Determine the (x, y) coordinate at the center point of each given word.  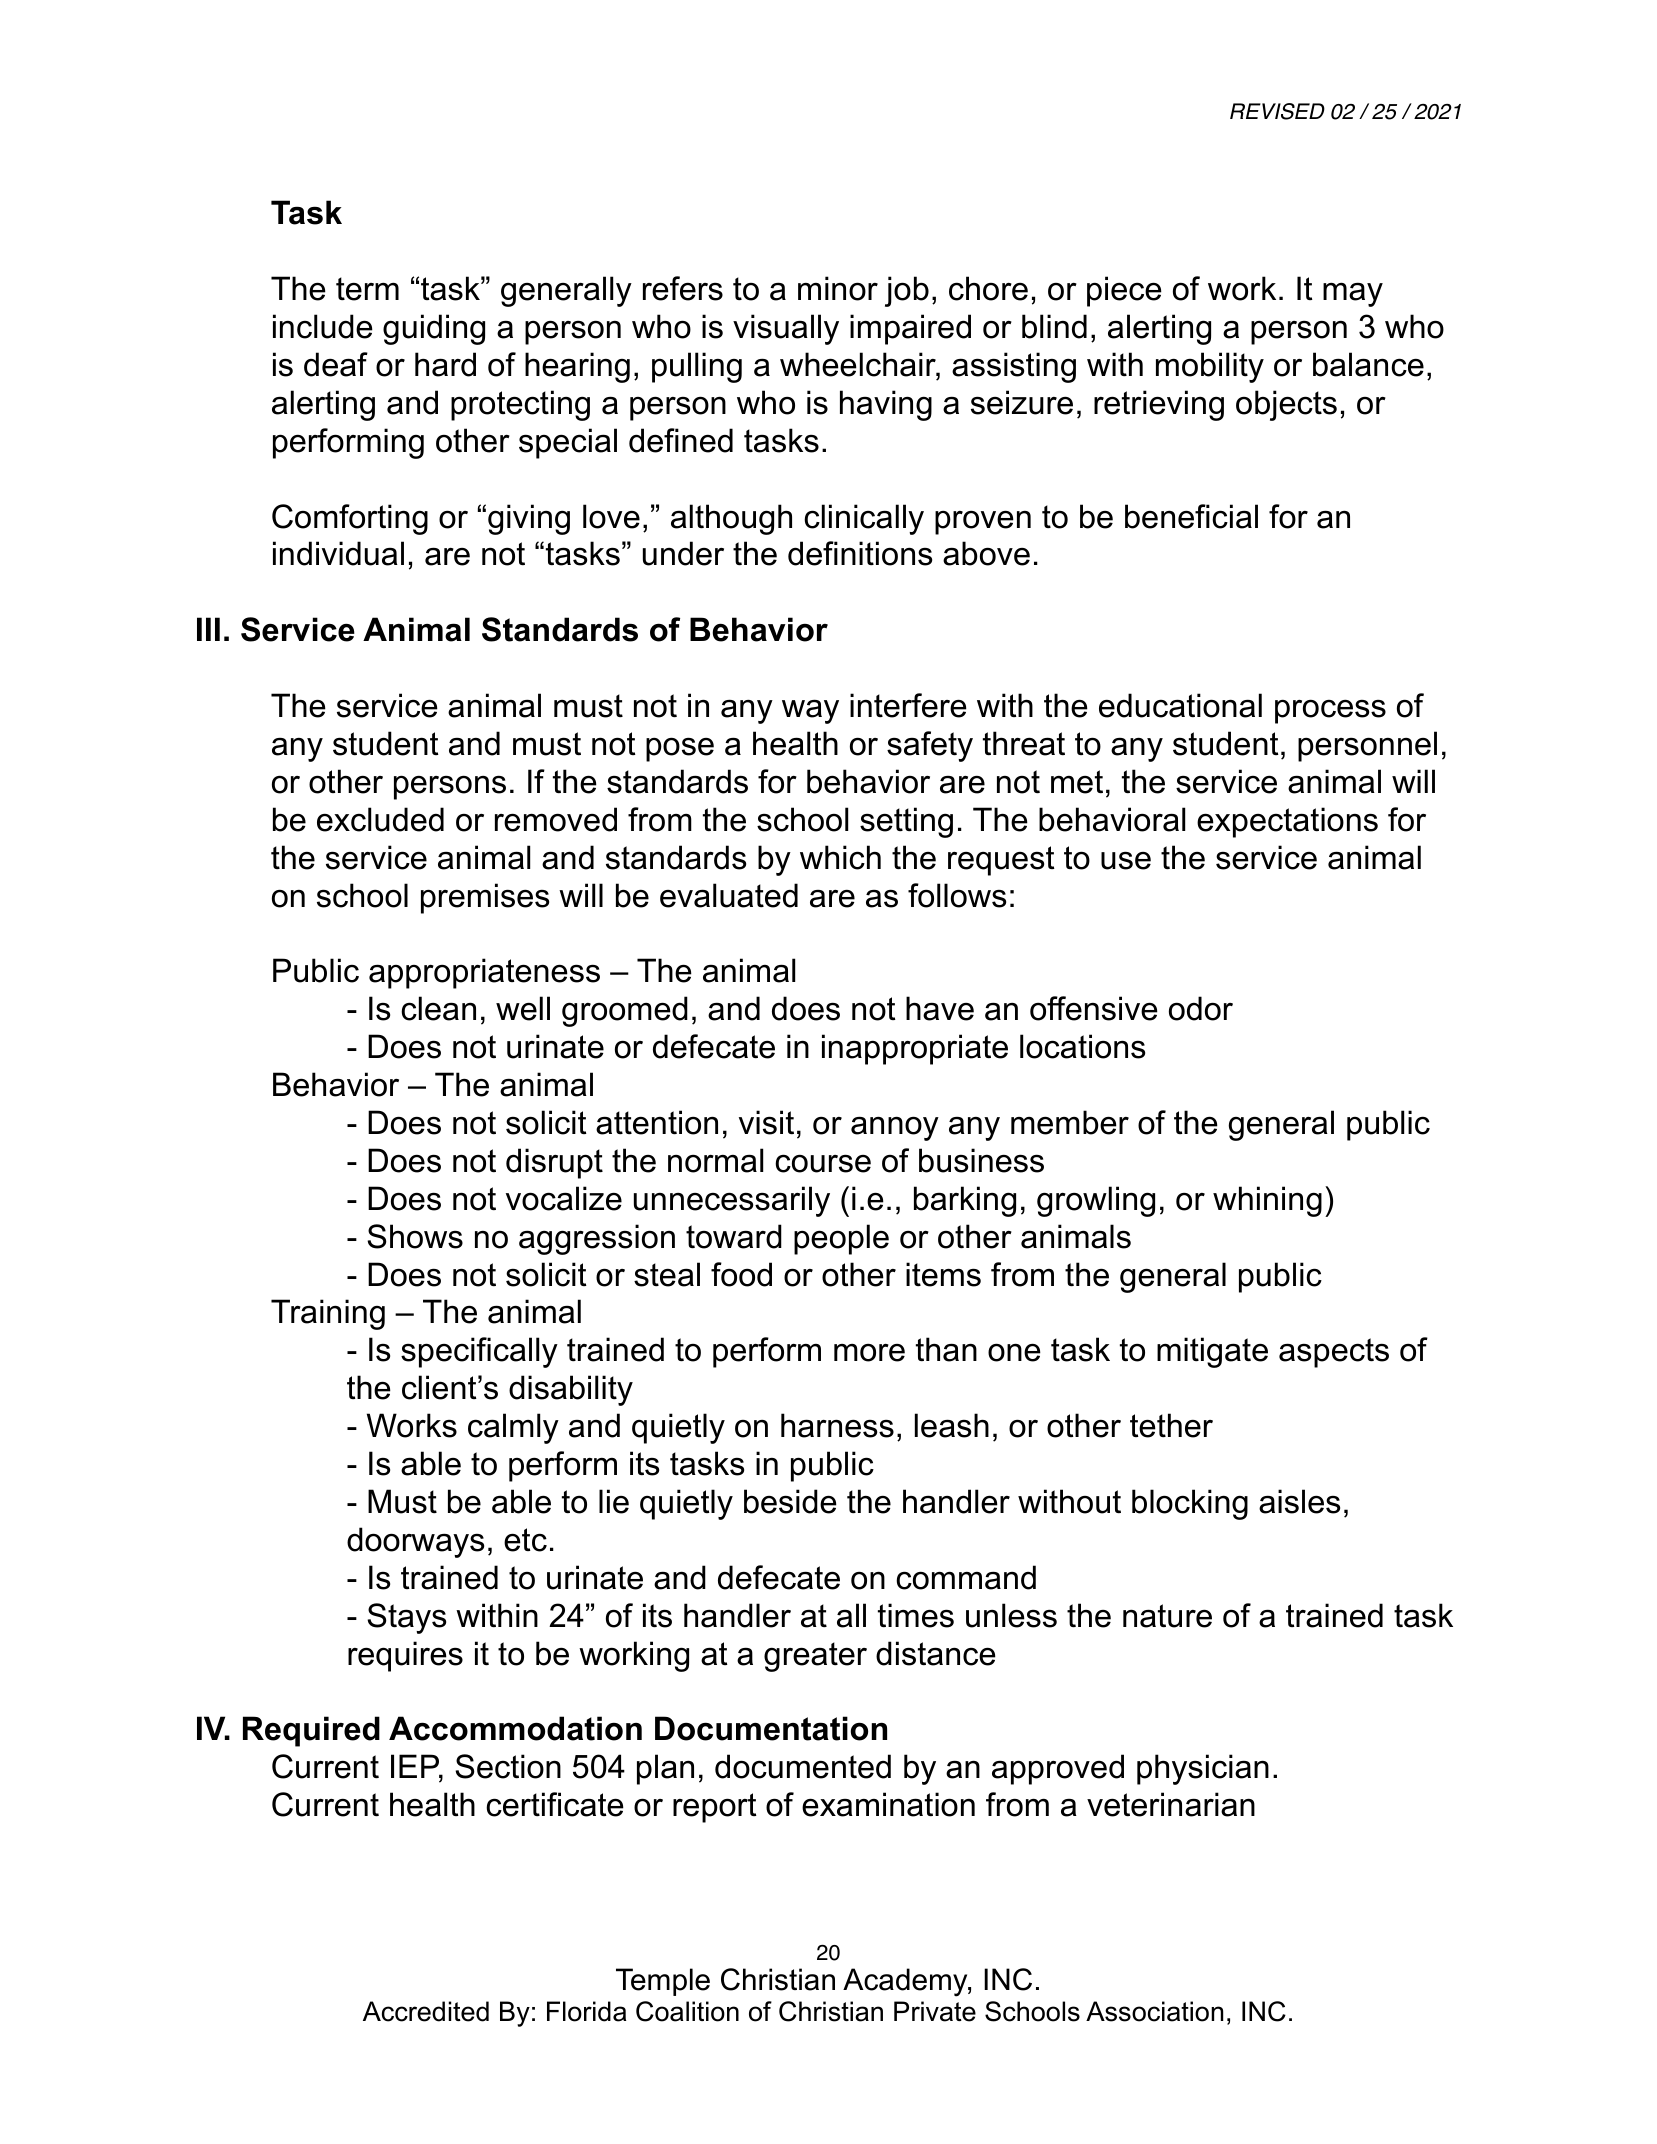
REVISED (1277, 111)
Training (328, 1314)
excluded (380, 819)
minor (838, 288)
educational (1180, 705)
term (367, 289)
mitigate (1212, 1352)
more (869, 1353)
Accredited (426, 2011)
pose (680, 749)
